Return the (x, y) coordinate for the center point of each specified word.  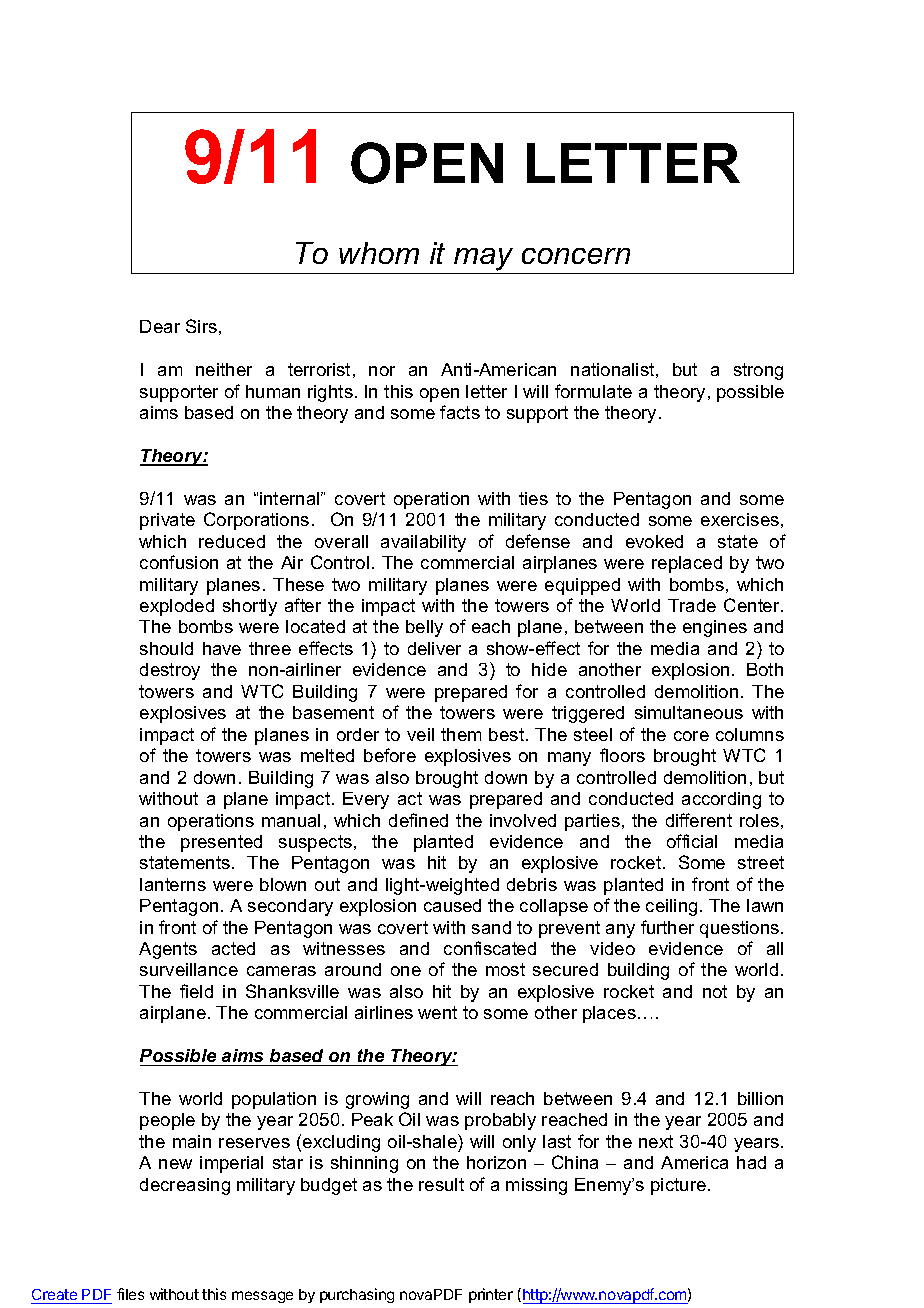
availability (423, 543)
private (167, 521)
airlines (384, 1012)
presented (221, 843)
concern (576, 256)
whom (379, 253)
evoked (654, 541)
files (130, 1294)
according (721, 800)
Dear (160, 326)
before (390, 755)
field (196, 991)
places (609, 1014)
